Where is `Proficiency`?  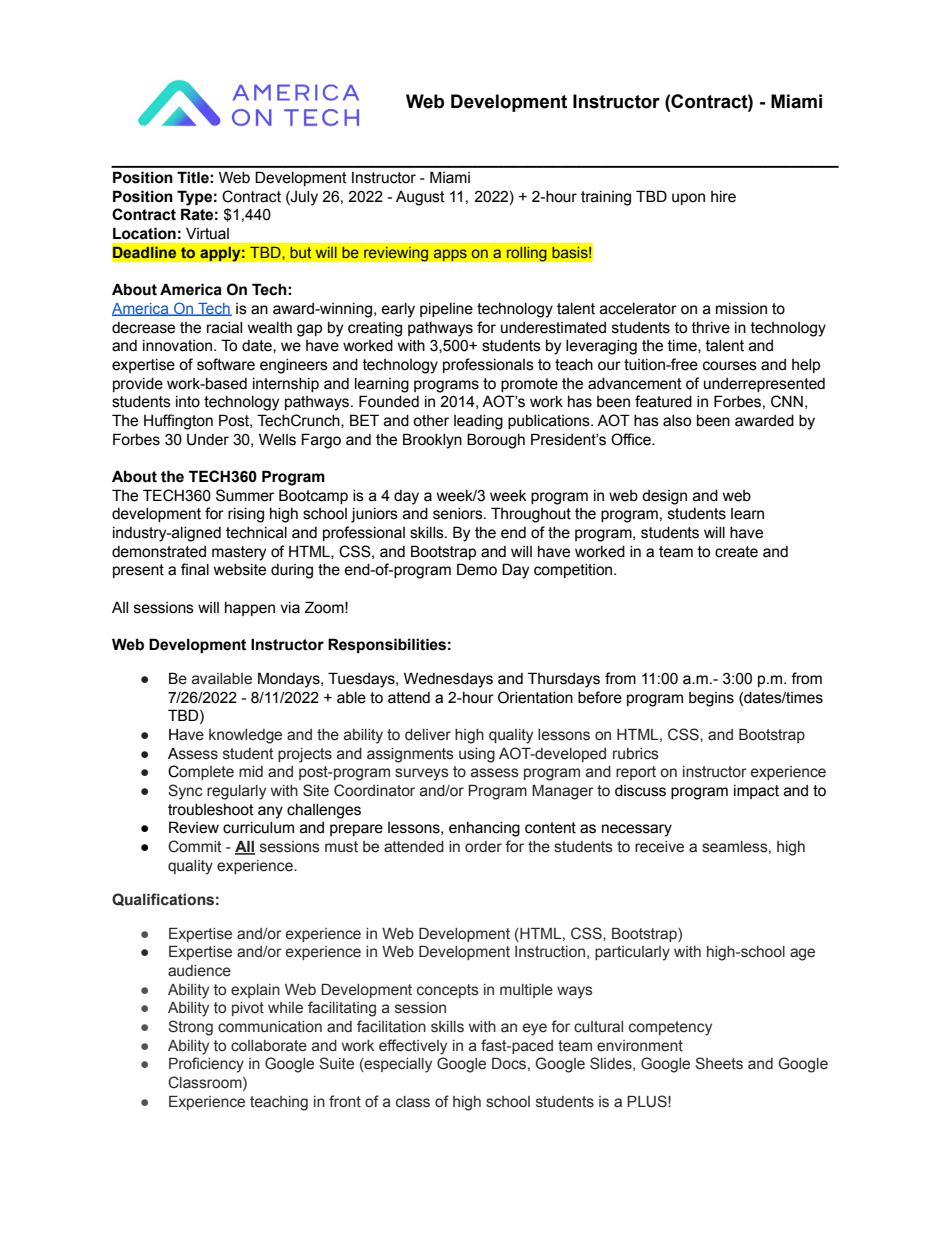
Proficiency is located at coordinates (206, 1065).
